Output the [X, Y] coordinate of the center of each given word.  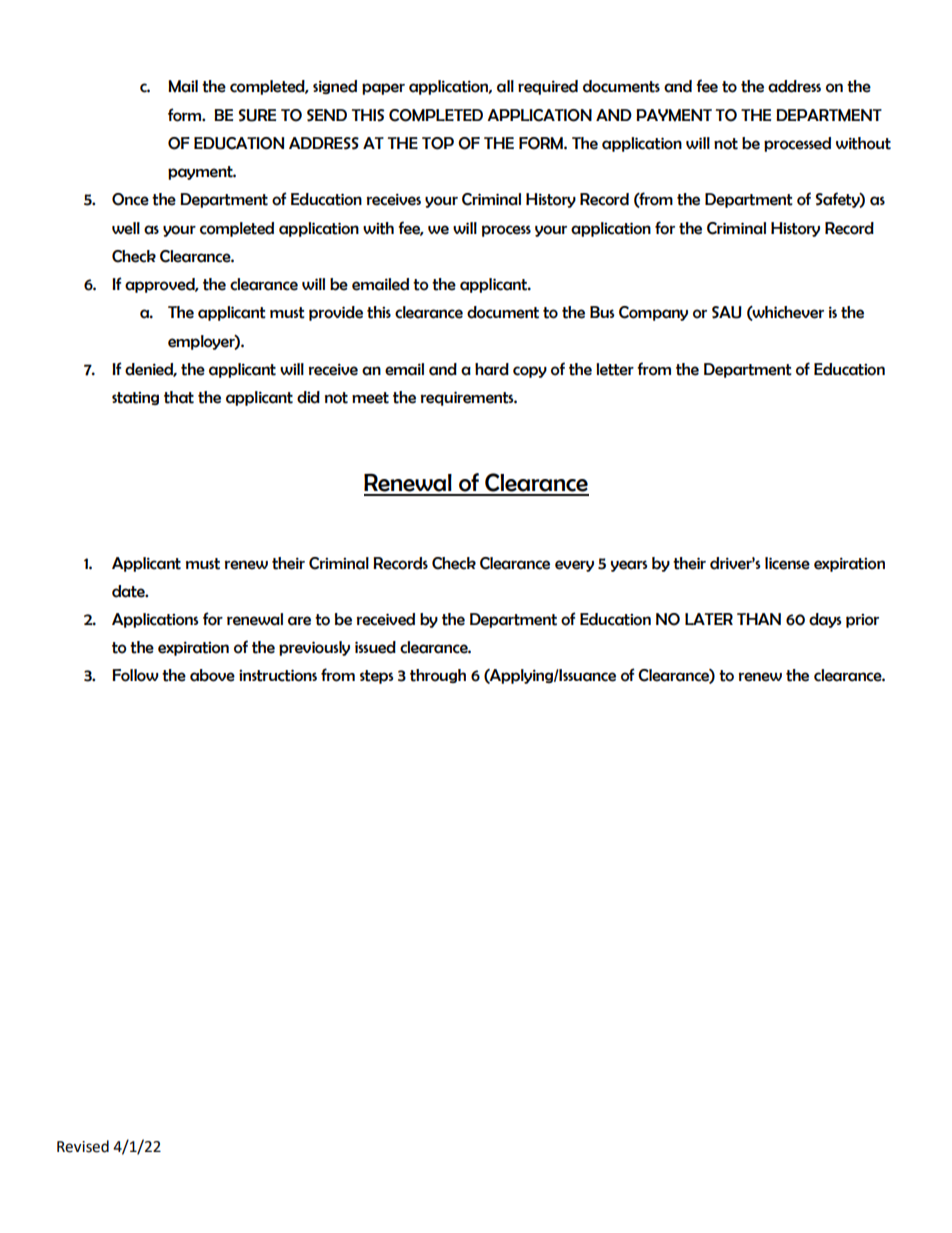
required [548, 87]
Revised [83, 1146]
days [825, 620]
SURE [257, 115]
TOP [438, 143]
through [438, 676]
